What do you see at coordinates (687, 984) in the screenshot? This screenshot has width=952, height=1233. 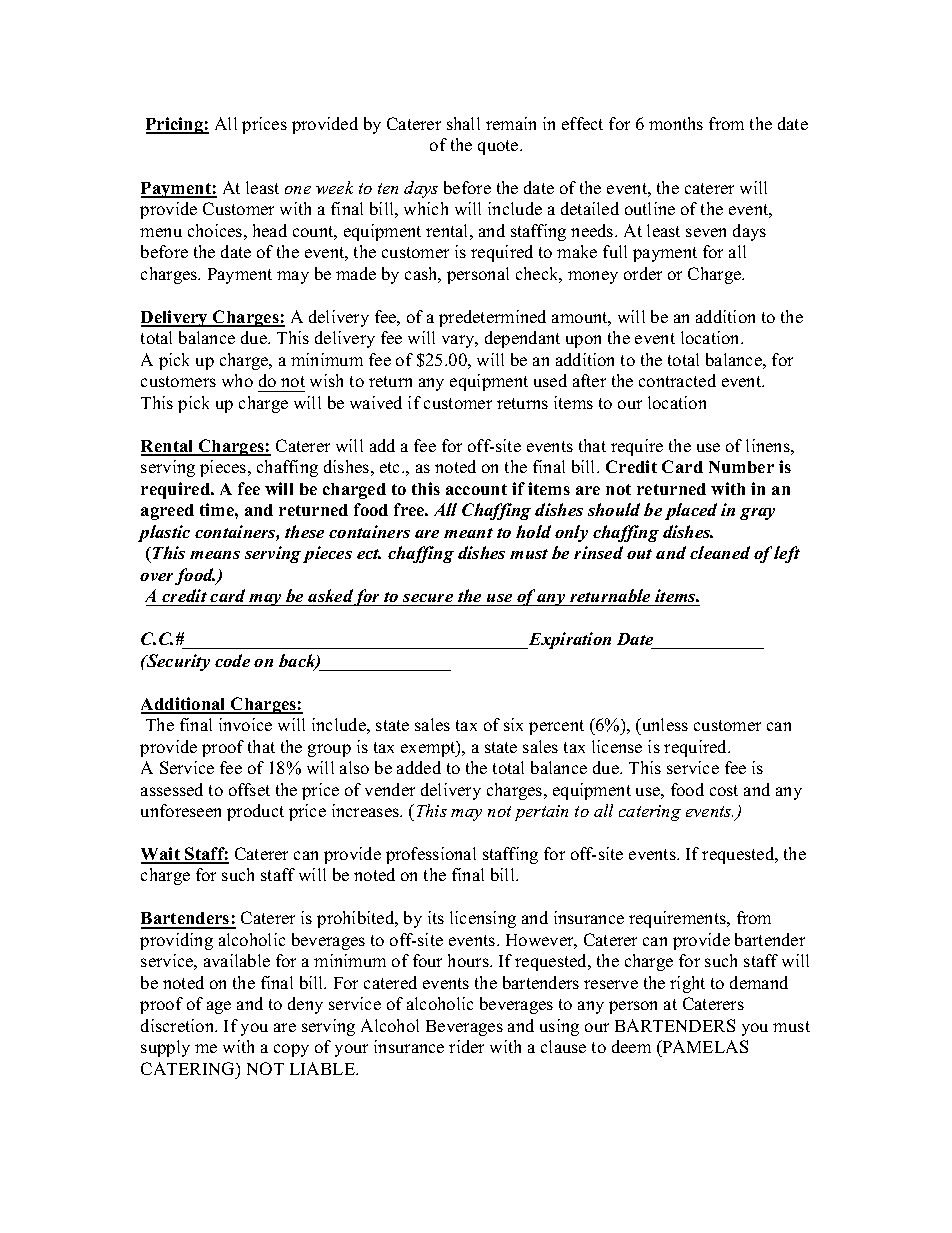 I see `right` at bounding box center [687, 984].
